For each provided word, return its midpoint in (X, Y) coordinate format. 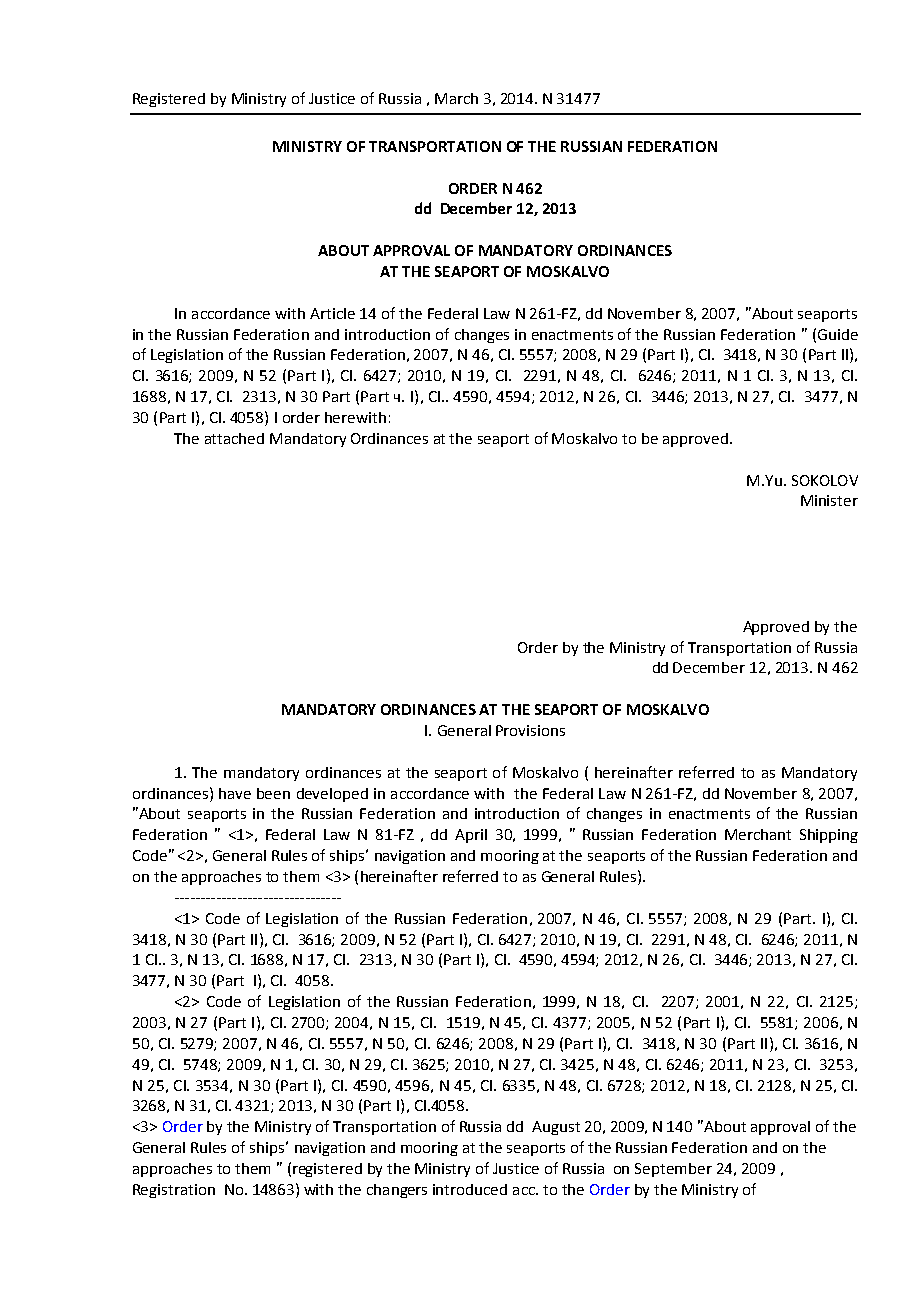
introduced (470, 1189)
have (235, 793)
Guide (838, 334)
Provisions (530, 730)
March (456, 98)
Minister (829, 500)
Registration (174, 1191)
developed (332, 795)
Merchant (758, 834)
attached (234, 438)
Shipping (829, 836)
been (273, 793)
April (471, 836)
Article (332, 313)
